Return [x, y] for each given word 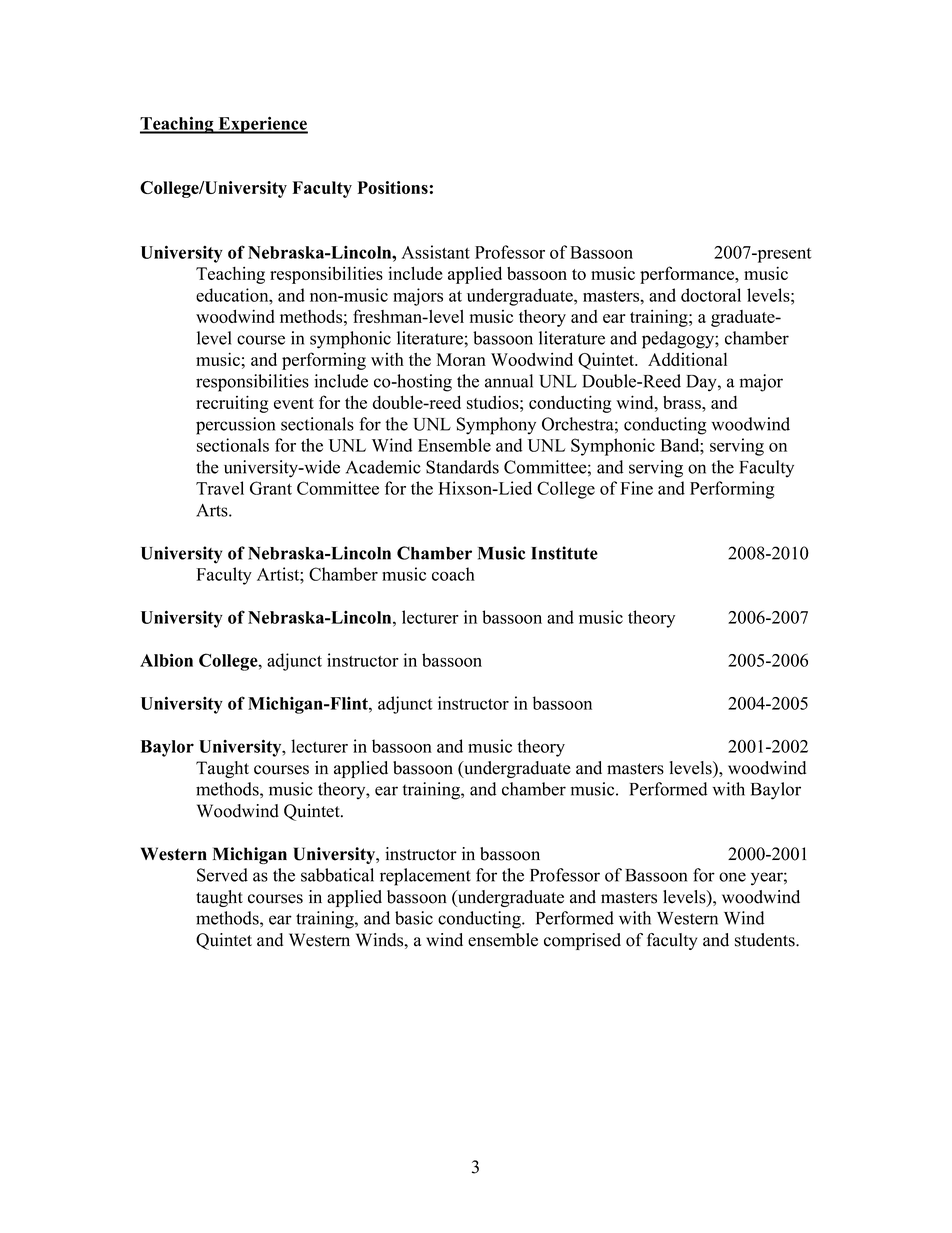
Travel [220, 488]
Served [222, 875]
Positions [392, 187]
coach [453, 574]
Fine [636, 488]
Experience [262, 125]
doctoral [711, 295]
